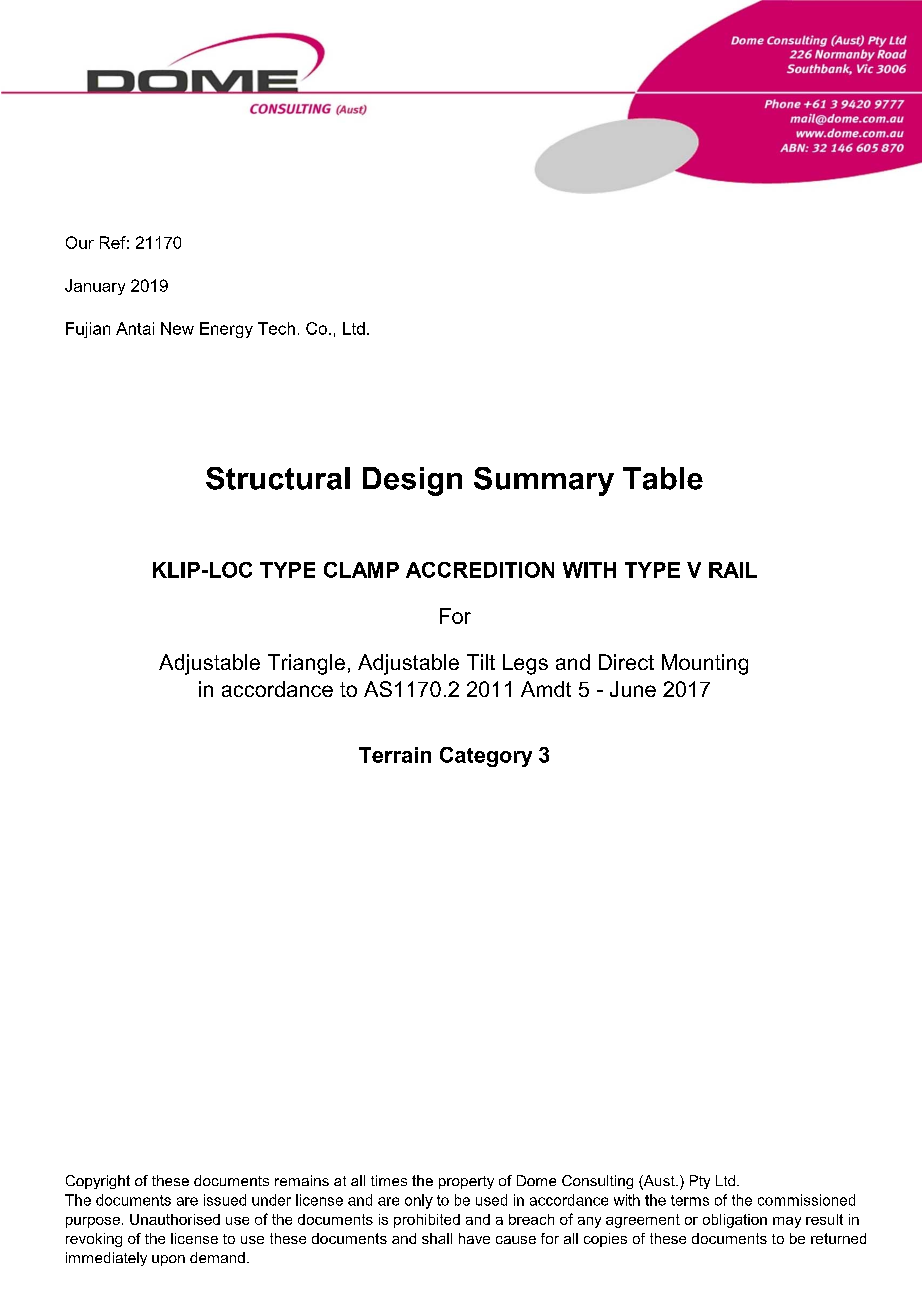 This screenshot has width=924, height=1308. What do you see at coordinates (544, 481) in the screenshot?
I see `Summary` at bounding box center [544, 481].
